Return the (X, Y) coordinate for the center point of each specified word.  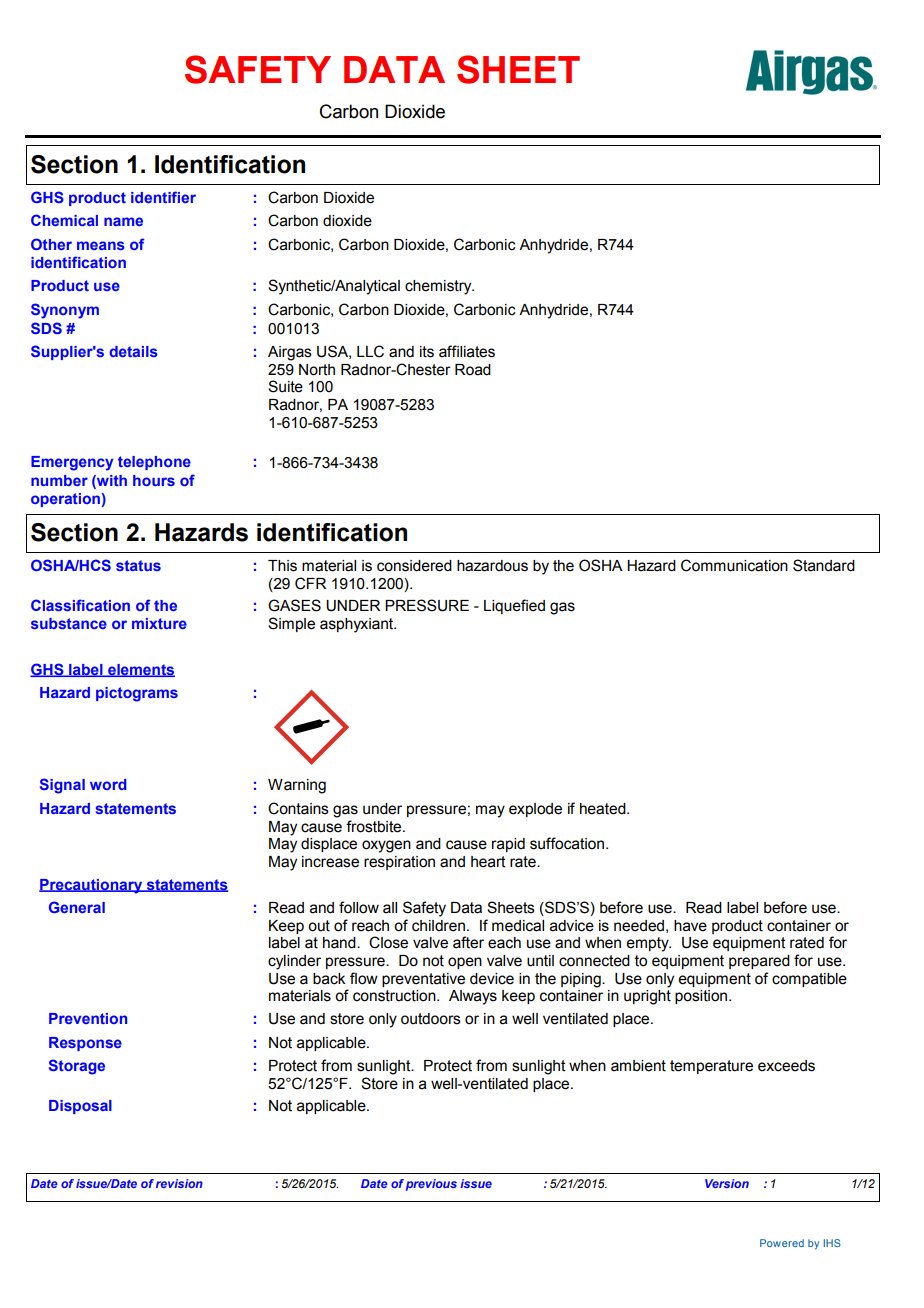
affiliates (467, 351)
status (138, 565)
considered (414, 566)
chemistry (439, 287)
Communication (734, 565)
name (123, 221)
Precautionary (92, 886)
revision (179, 1183)
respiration (399, 863)
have (690, 926)
